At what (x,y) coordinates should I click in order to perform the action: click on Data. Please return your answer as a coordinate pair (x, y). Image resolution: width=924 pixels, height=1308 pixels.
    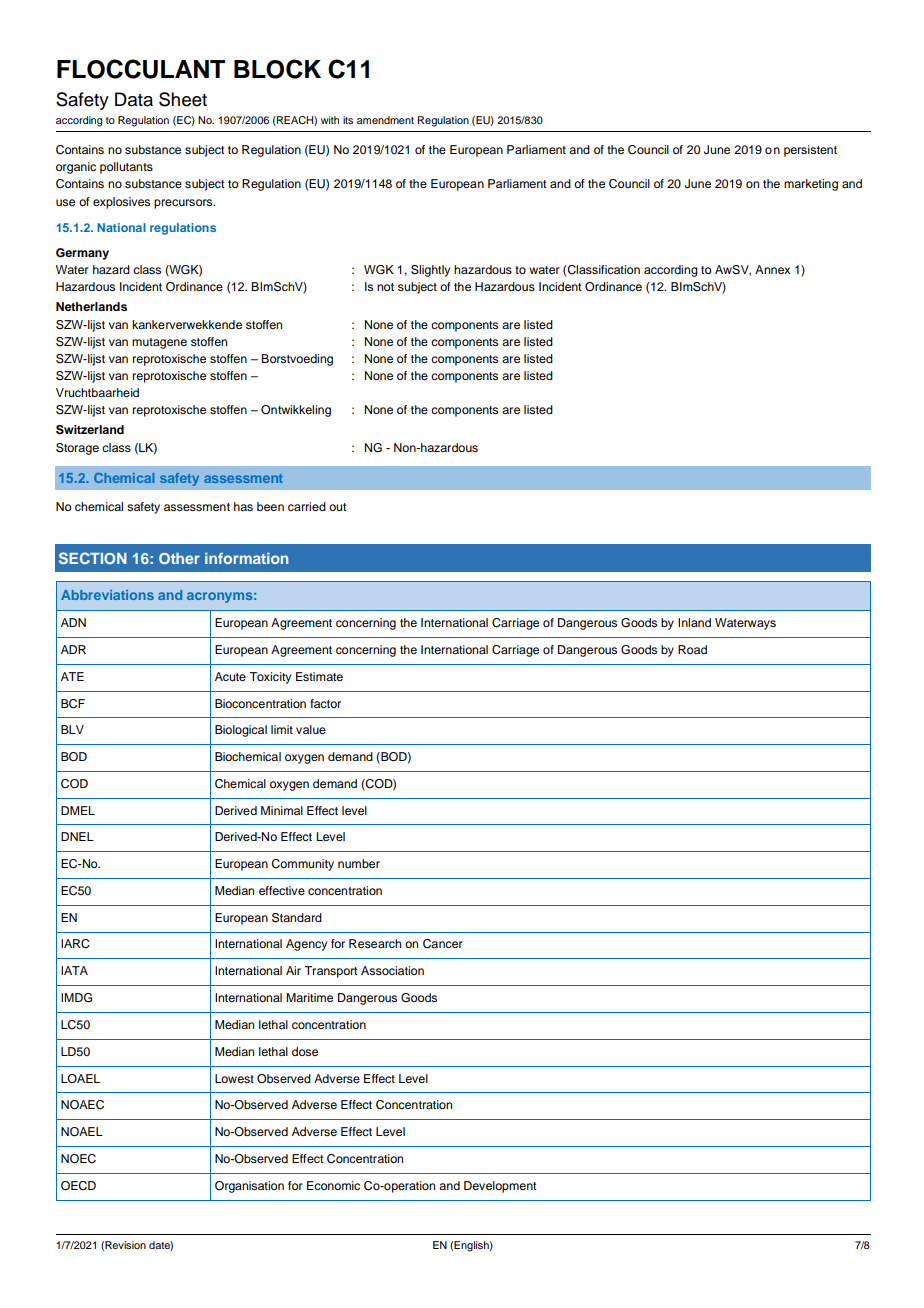
    Looking at the image, I should click on (134, 99).
